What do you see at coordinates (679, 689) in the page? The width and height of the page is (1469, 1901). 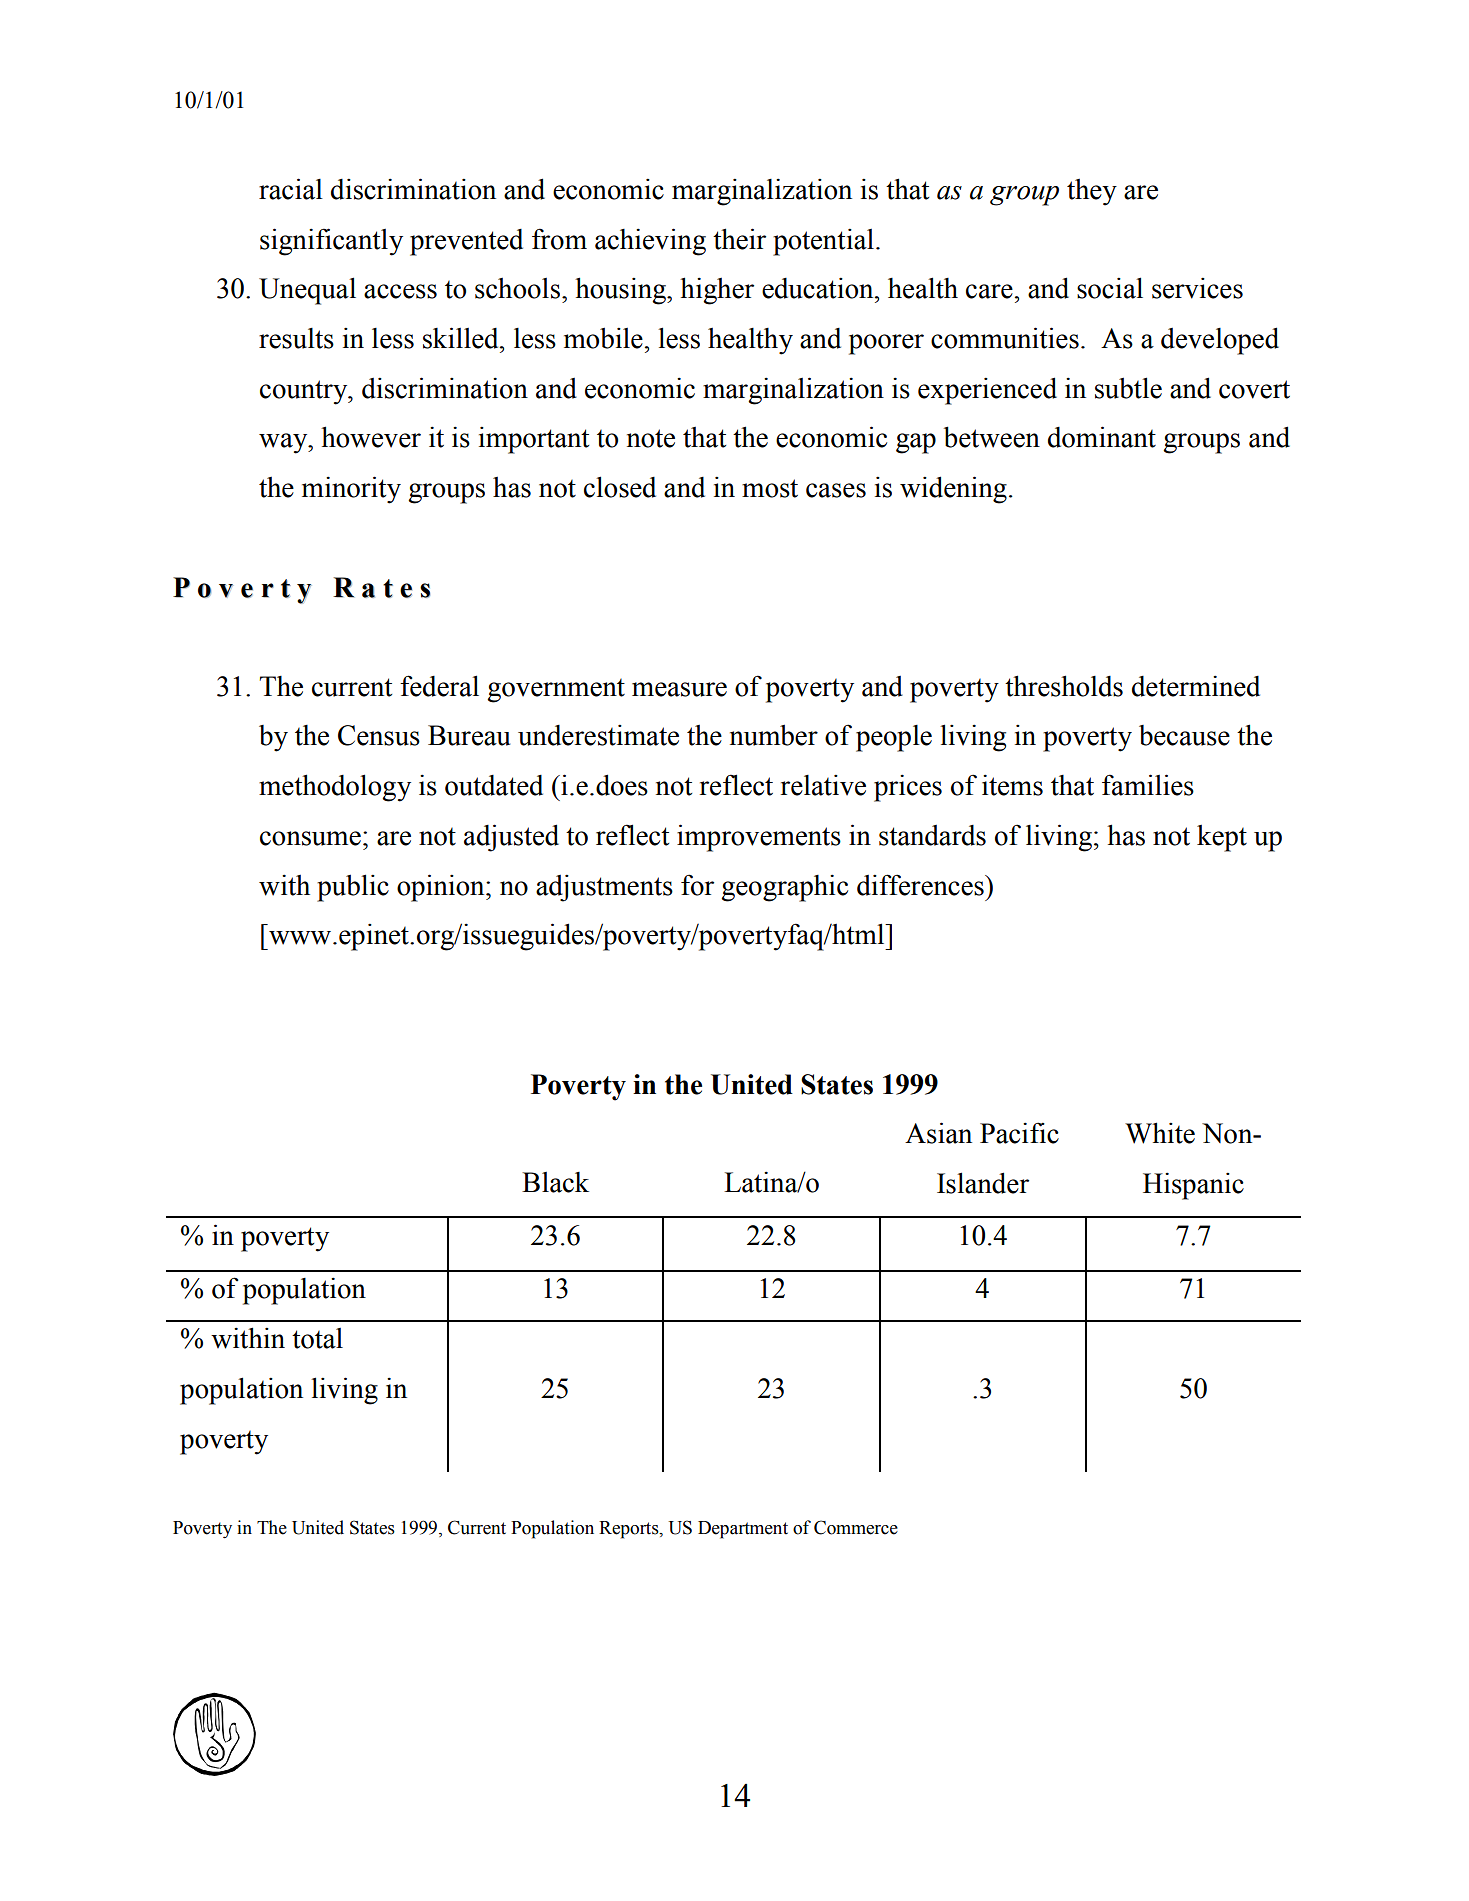 I see `measure` at bounding box center [679, 689].
